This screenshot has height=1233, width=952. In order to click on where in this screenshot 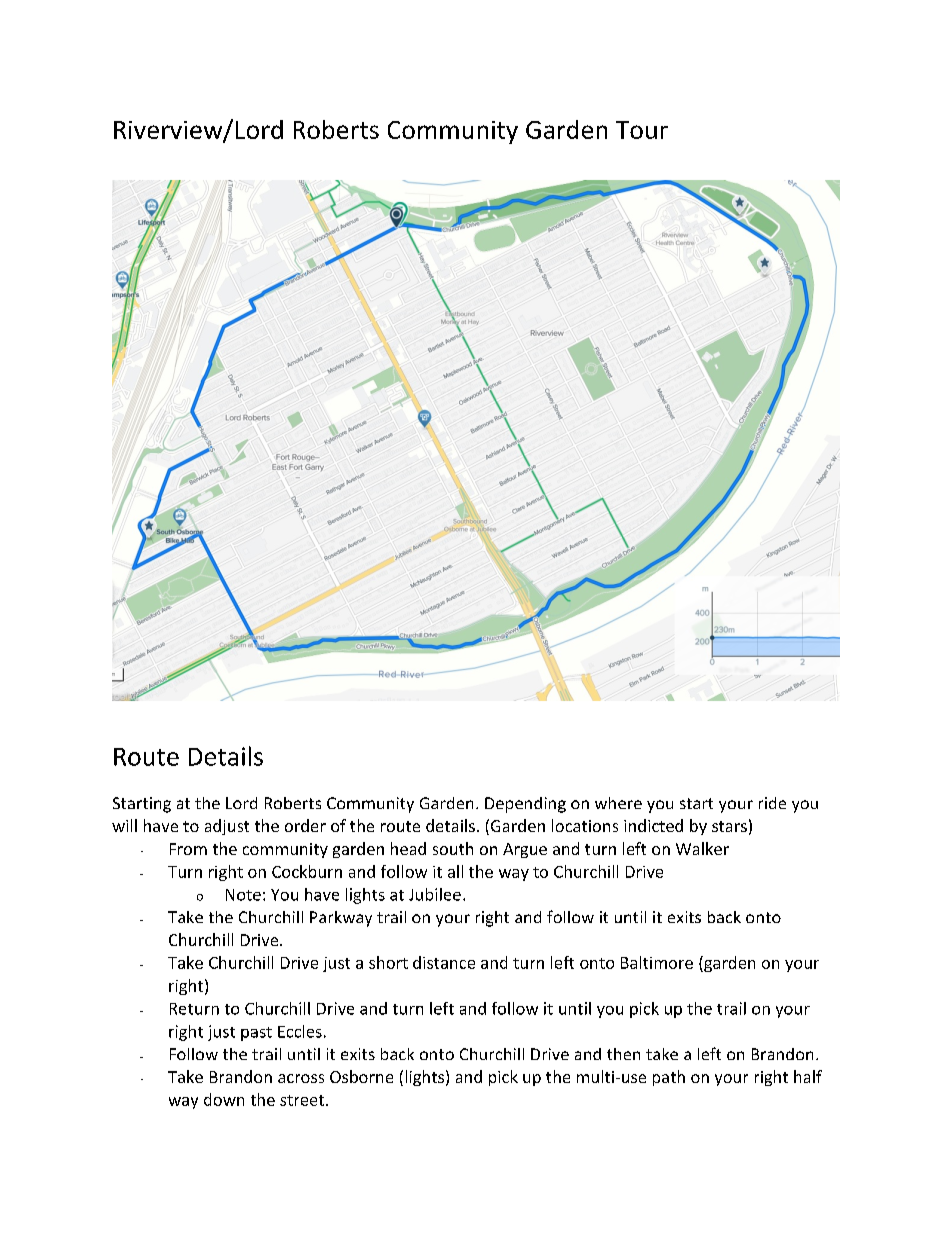, I will do `click(618, 803)`.
